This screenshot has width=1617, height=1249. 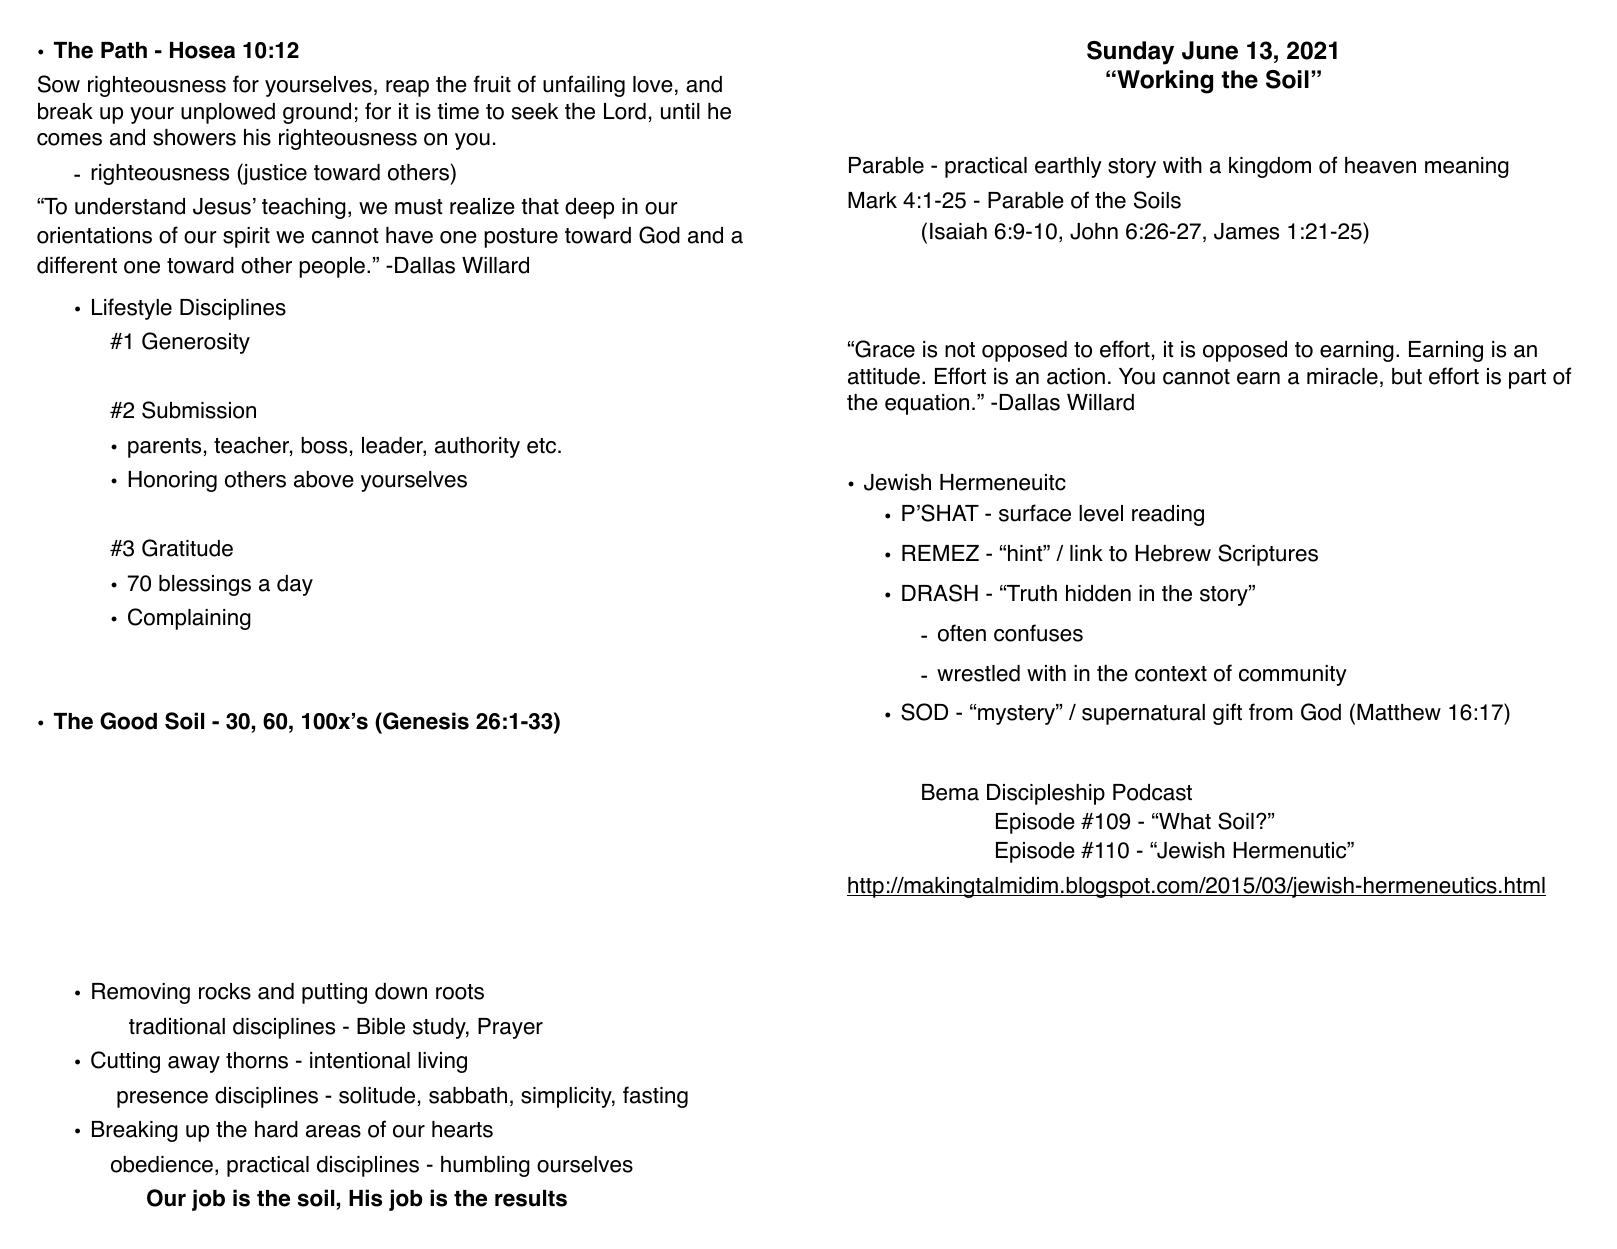 I want to click on until, so click(x=680, y=111).
